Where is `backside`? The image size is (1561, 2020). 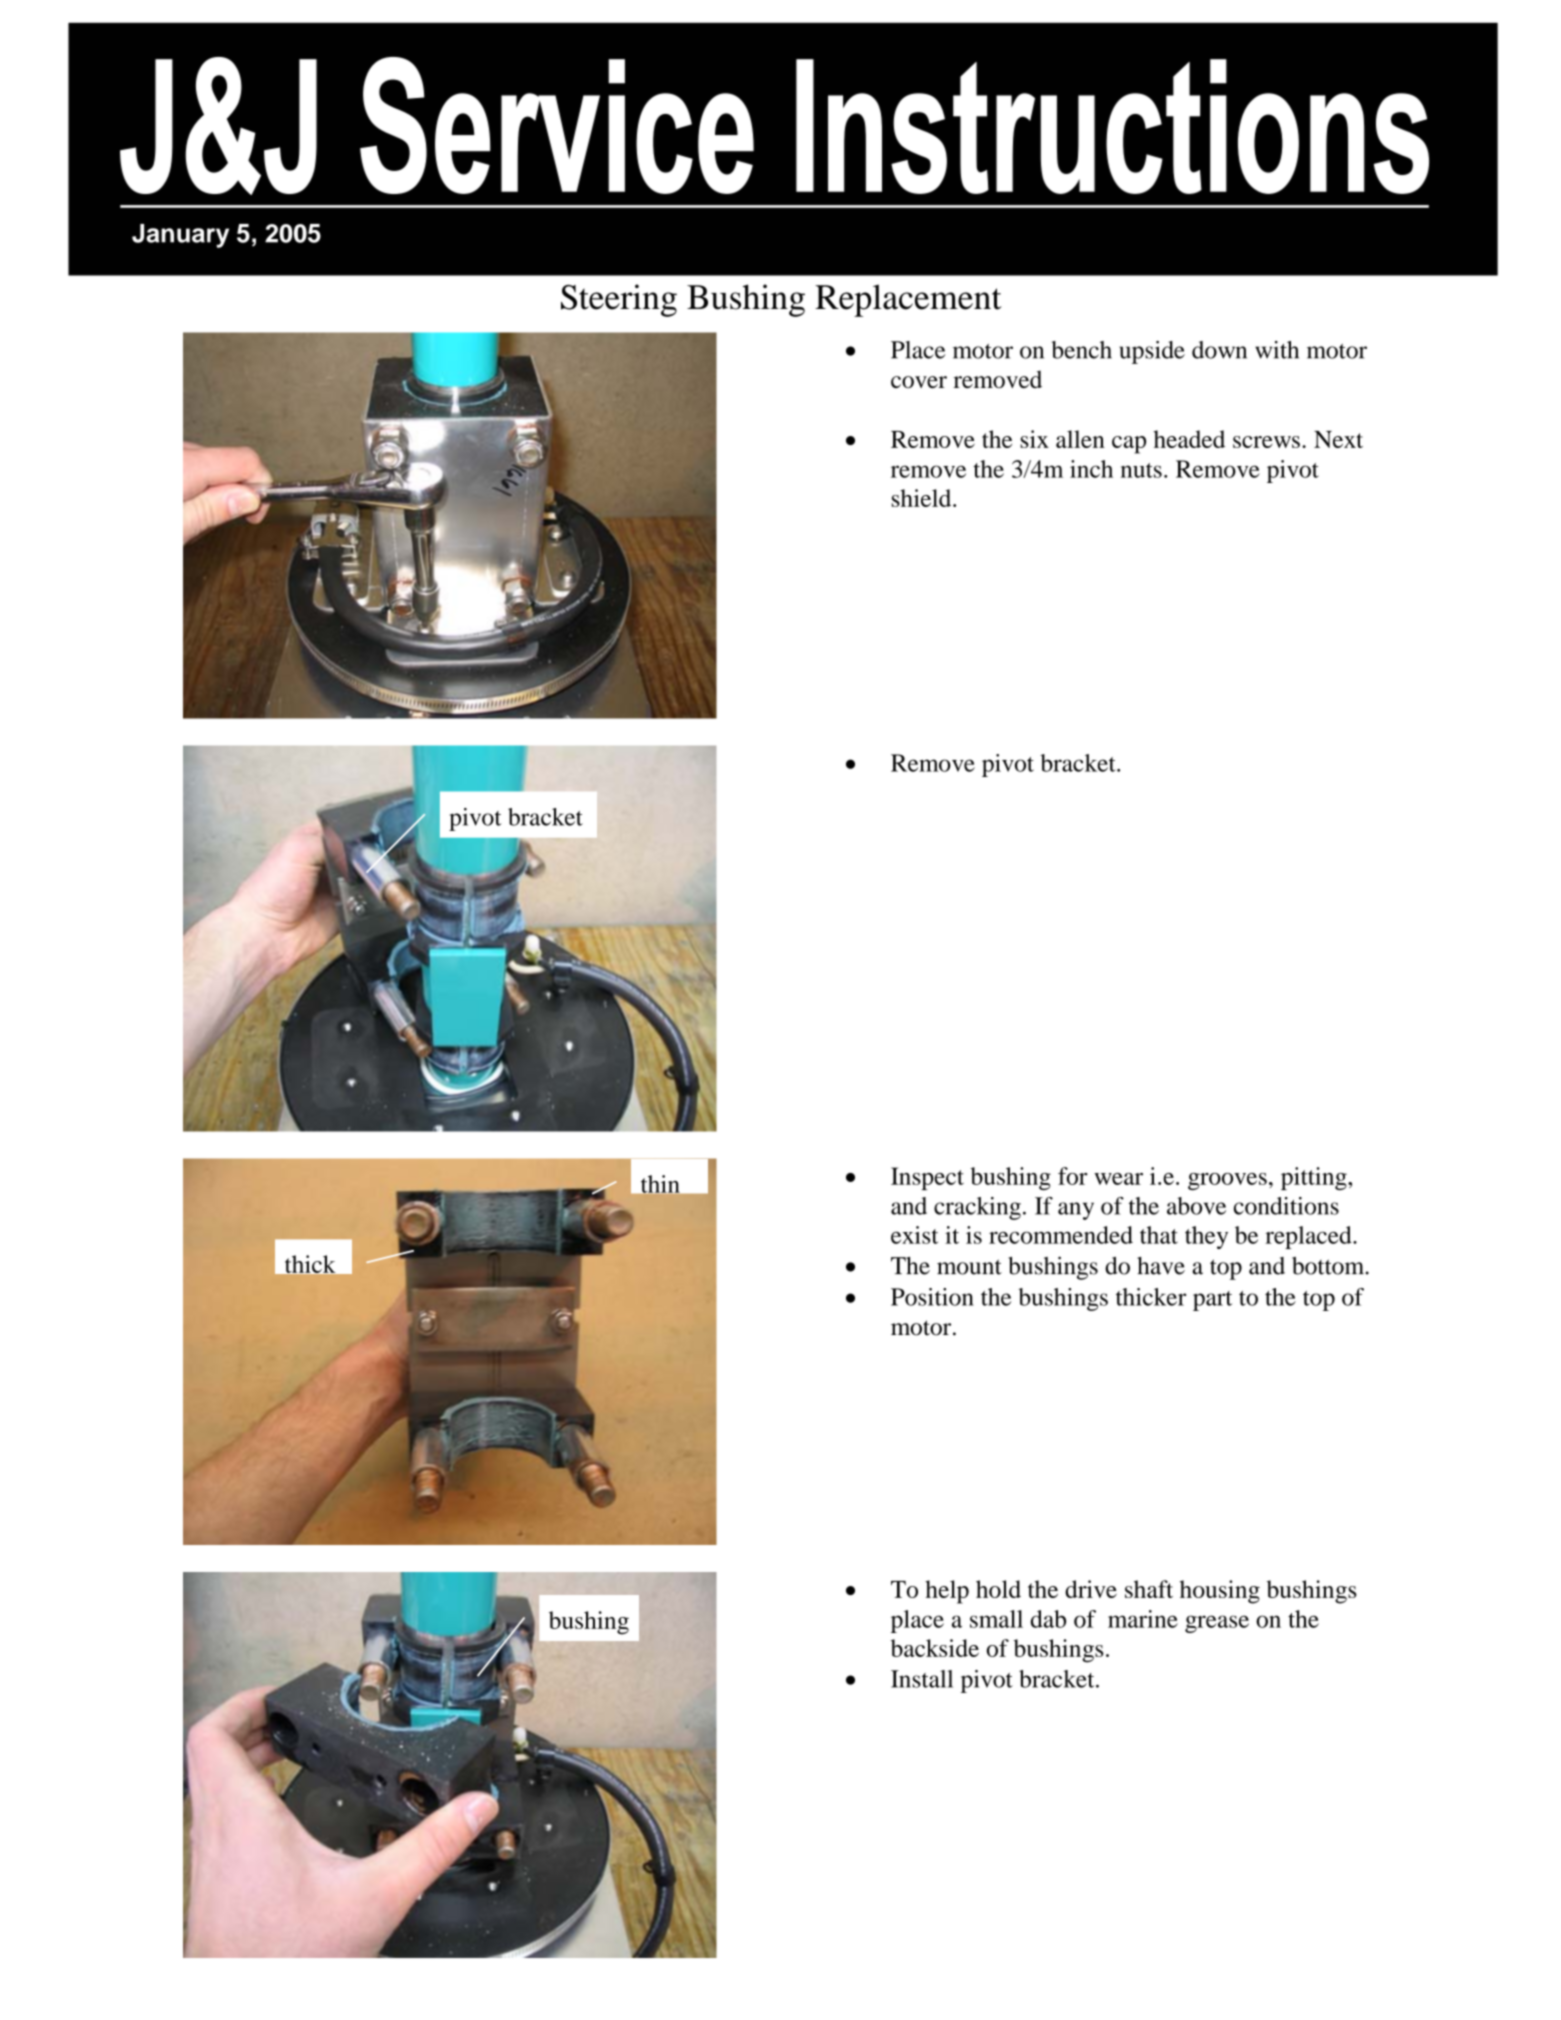 backside is located at coordinates (935, 1648).
